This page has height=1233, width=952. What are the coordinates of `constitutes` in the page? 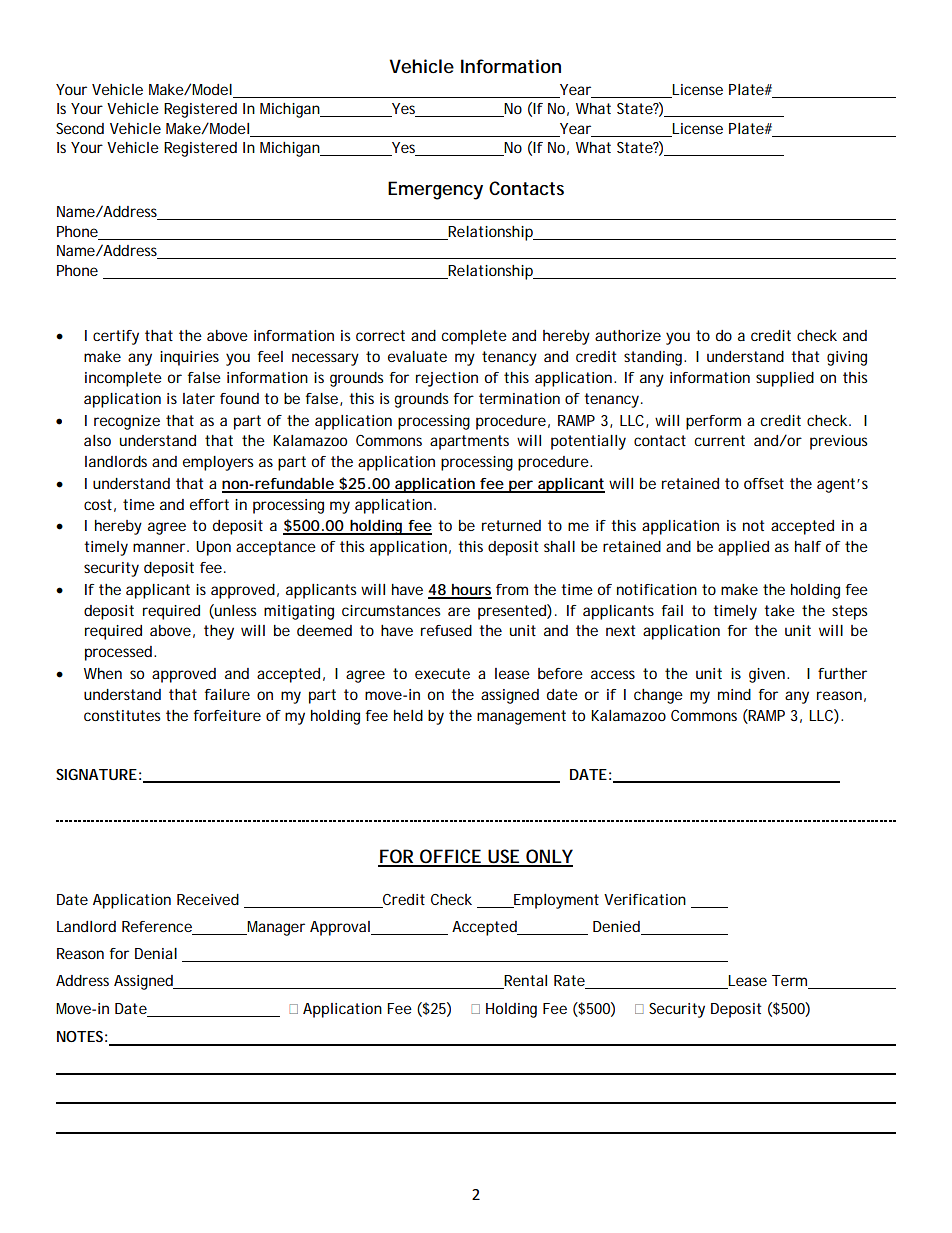 It's located at (122, 715).
